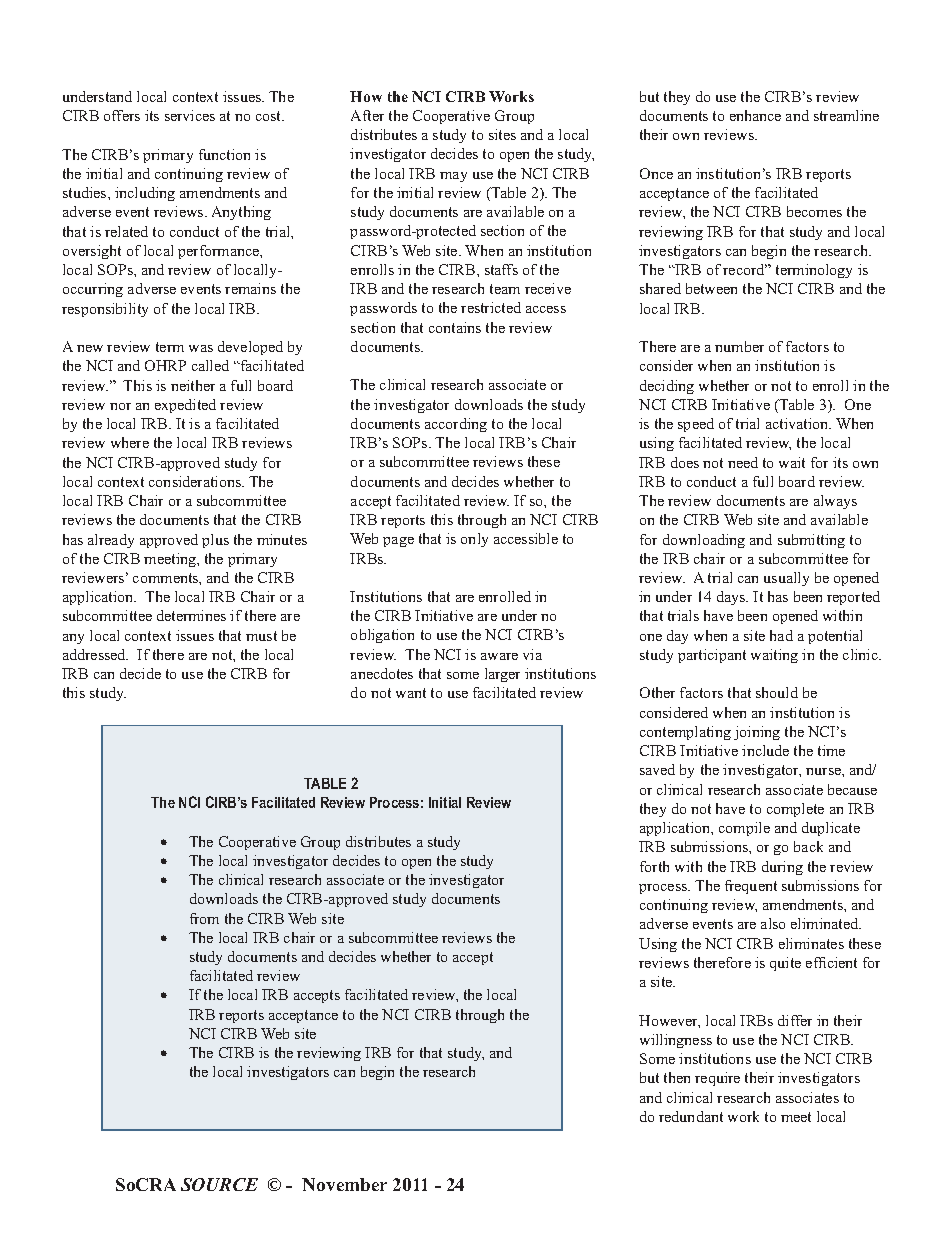 The width and height of the page is (952, 1241). I want to click on from, so click(204, 918).
